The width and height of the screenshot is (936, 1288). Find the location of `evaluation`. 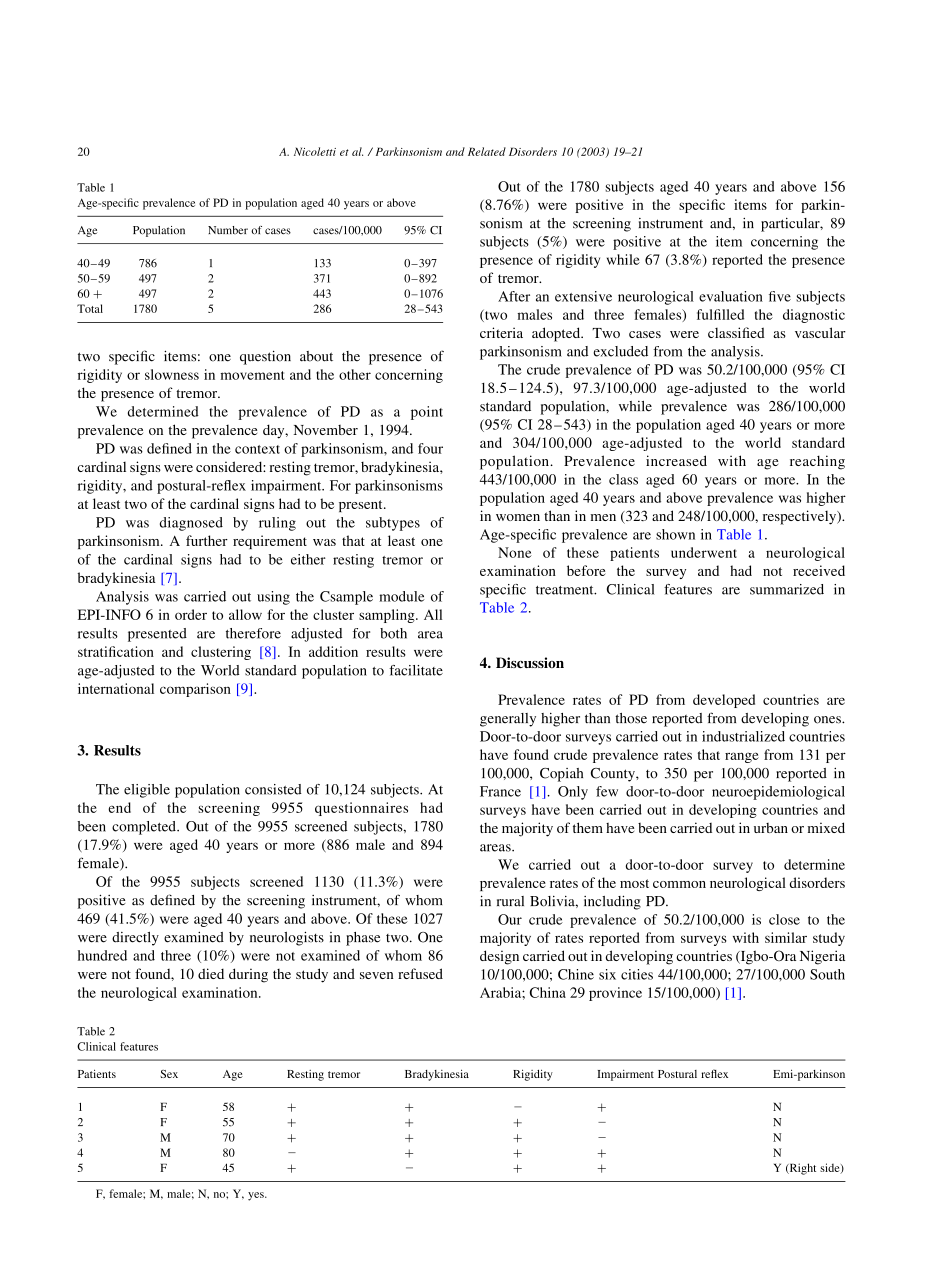

evaluation is located at coordinates (731, 296).
